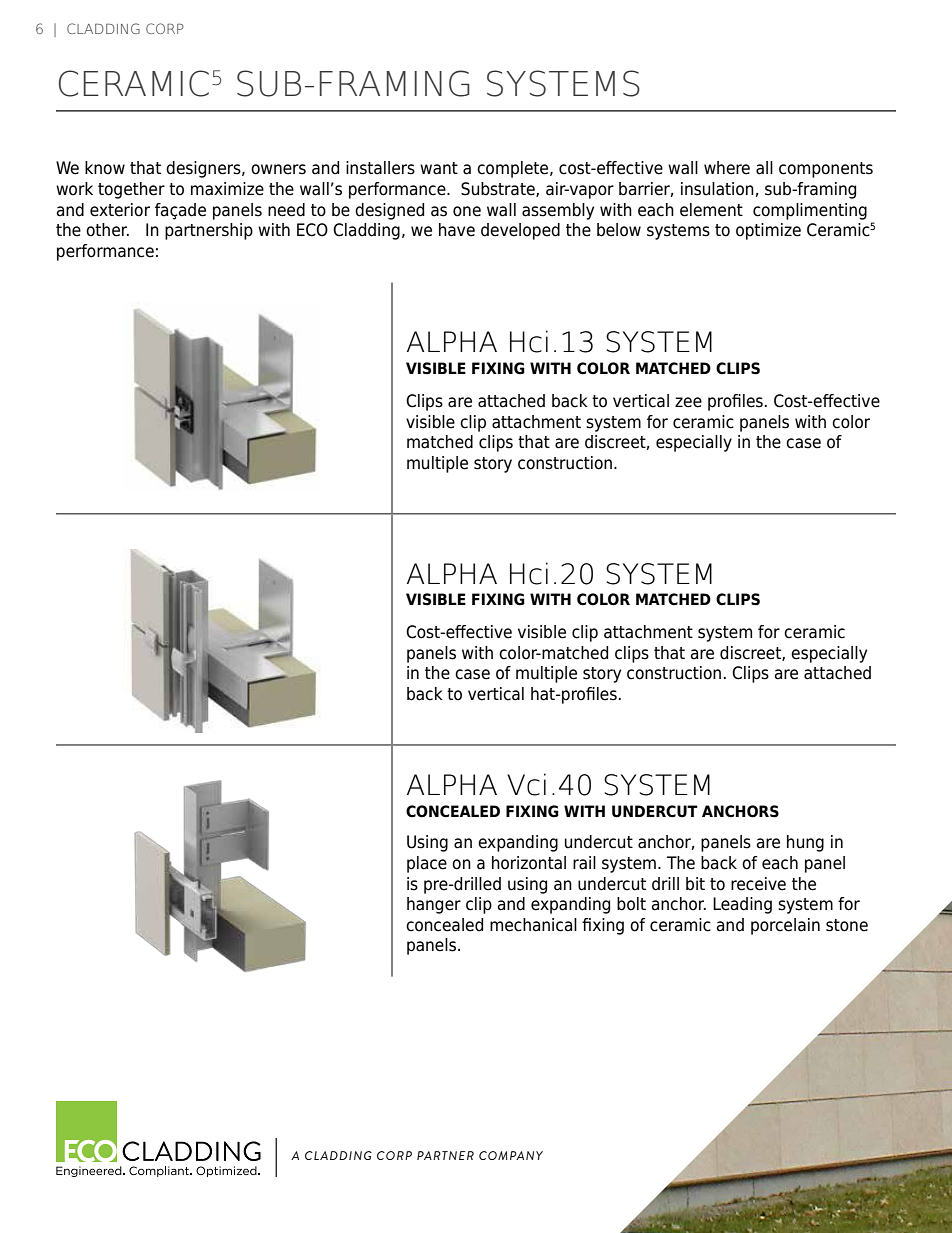 The image size is (952, 1233). I want to click on COMPANY, so click(511, 1155).
